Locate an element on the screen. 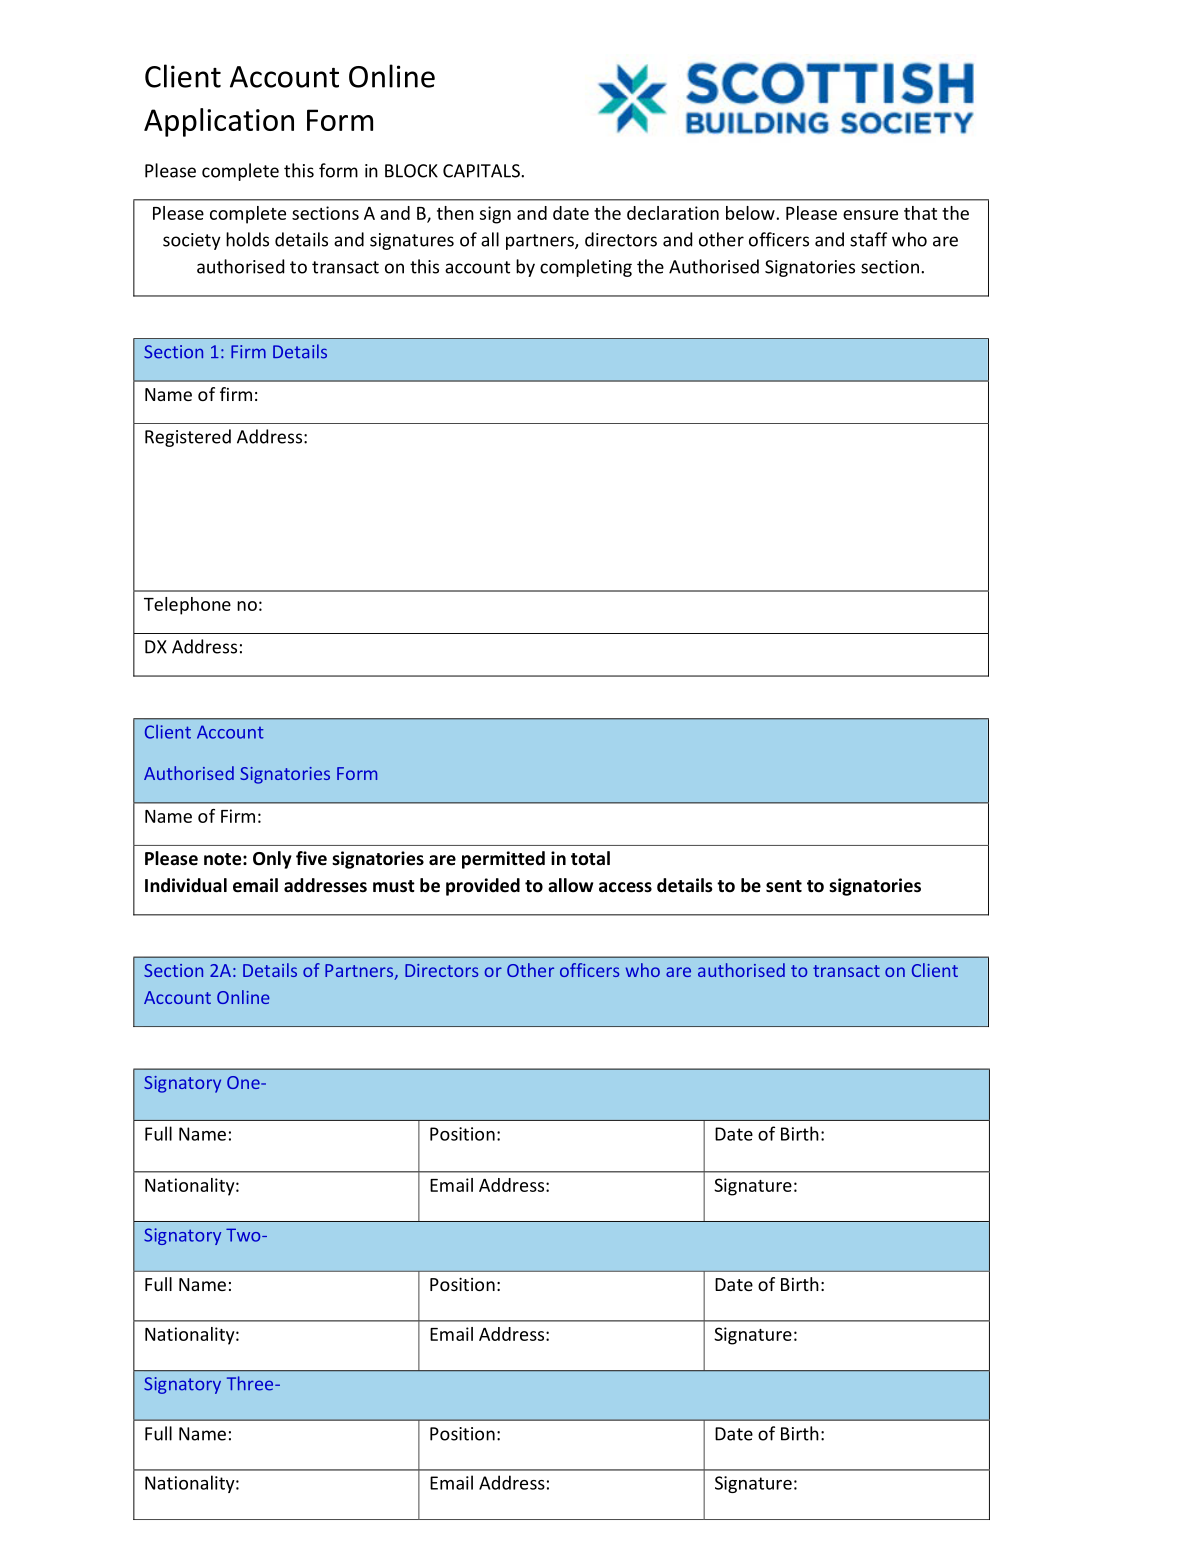  ensure is located at coordinates (870, 215).
